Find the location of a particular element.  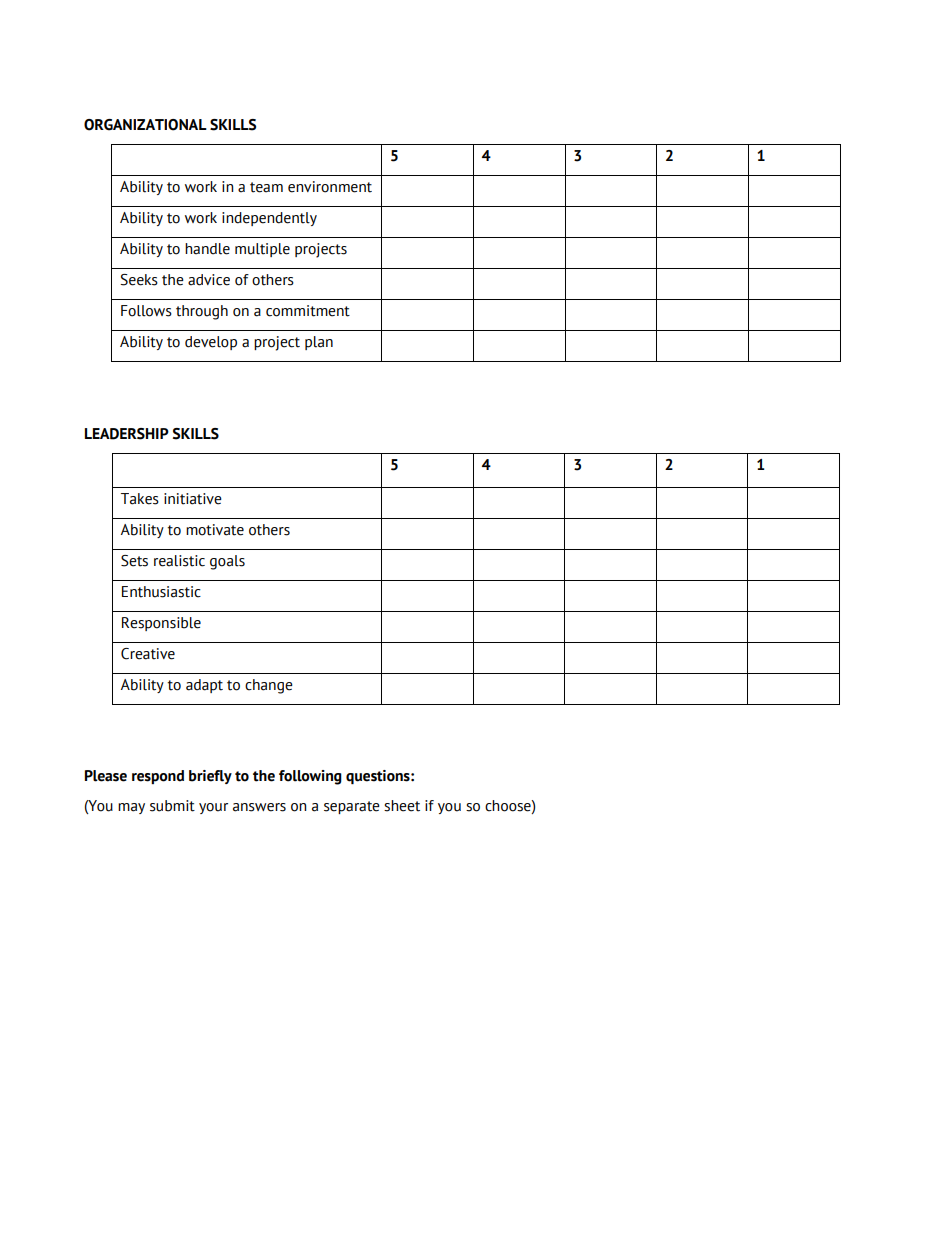

environment is located at coordinates (330, 187).
